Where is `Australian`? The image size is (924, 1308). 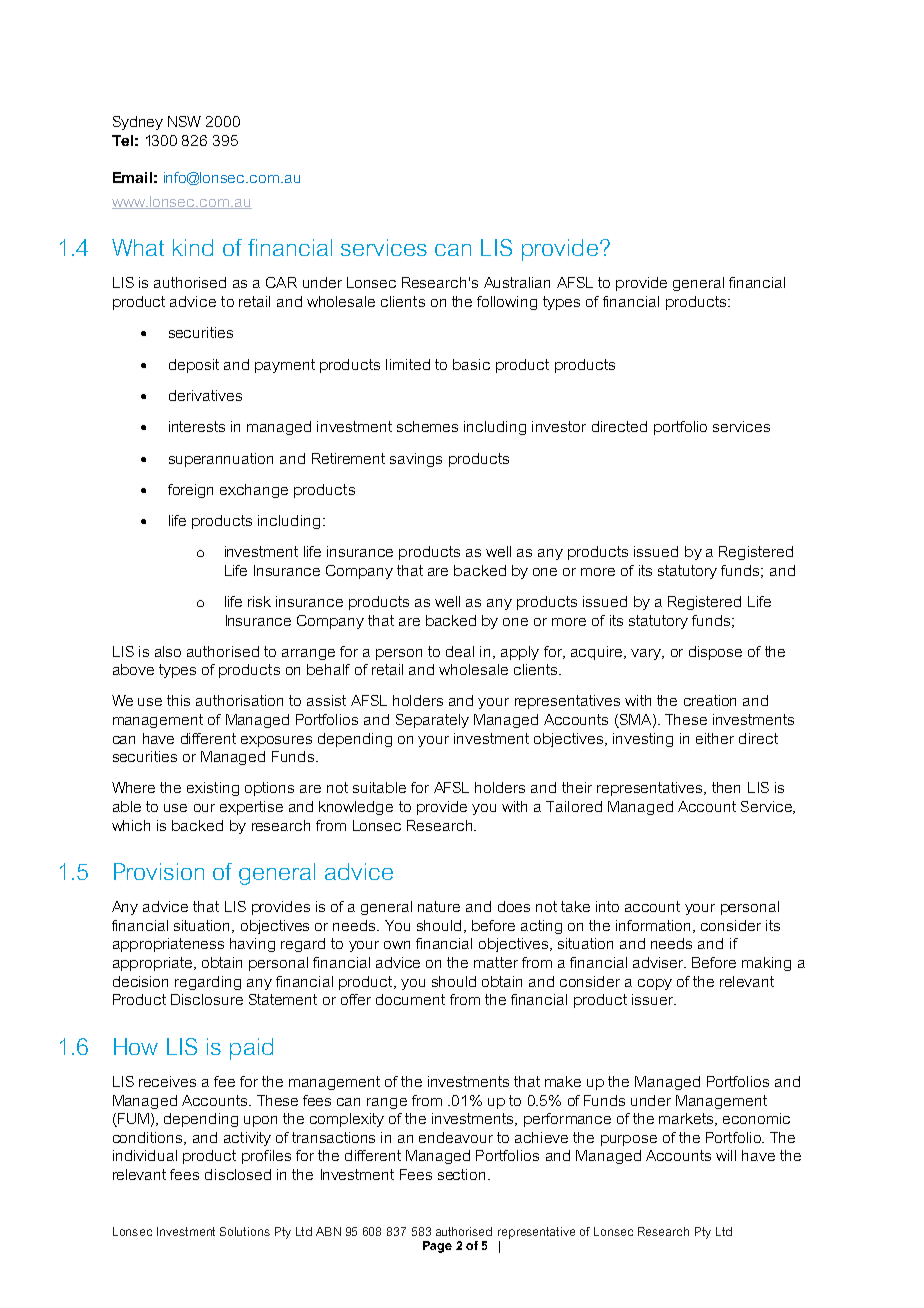 Australian is located at coordinates (517, 282).
